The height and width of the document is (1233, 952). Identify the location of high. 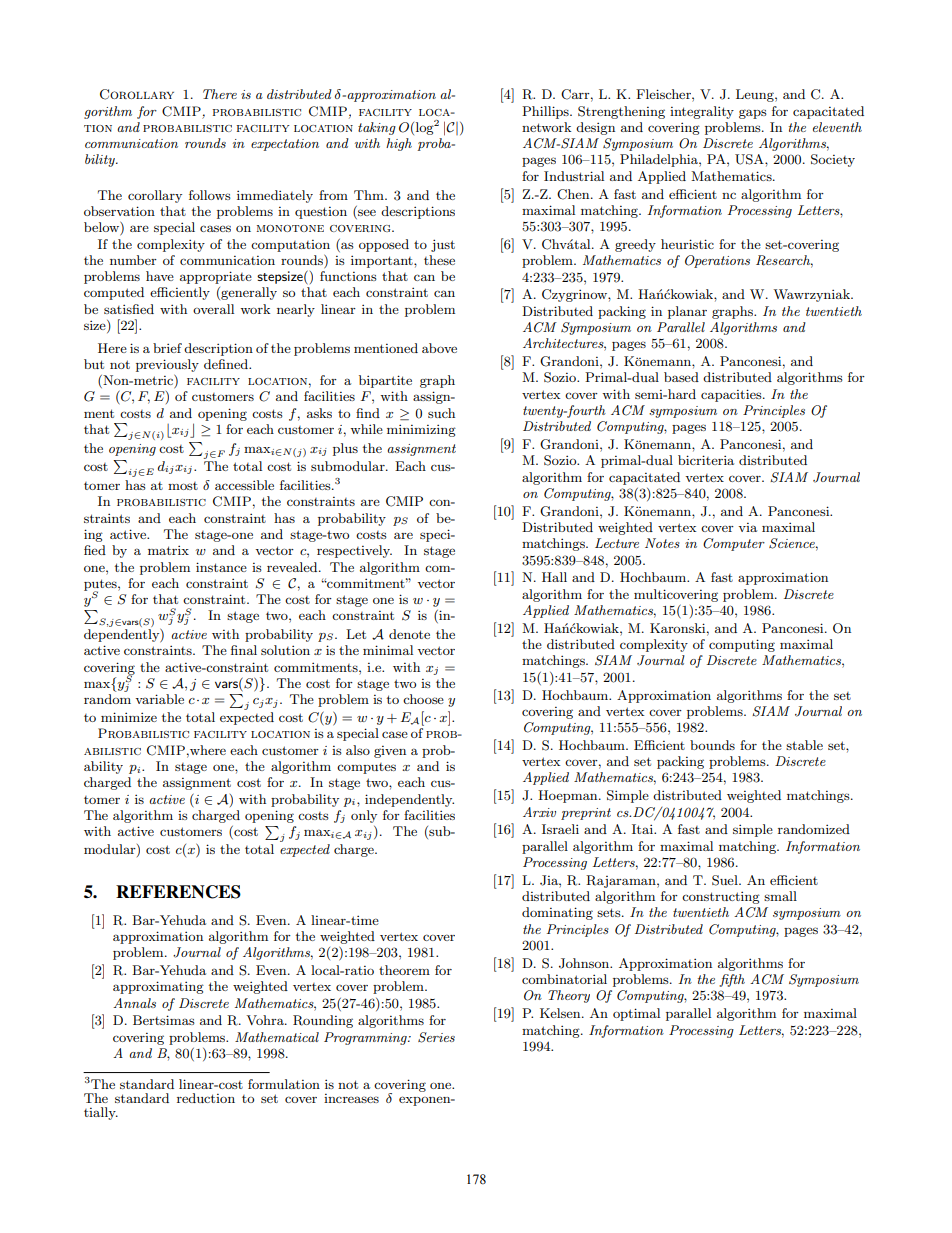
(399, 144).
